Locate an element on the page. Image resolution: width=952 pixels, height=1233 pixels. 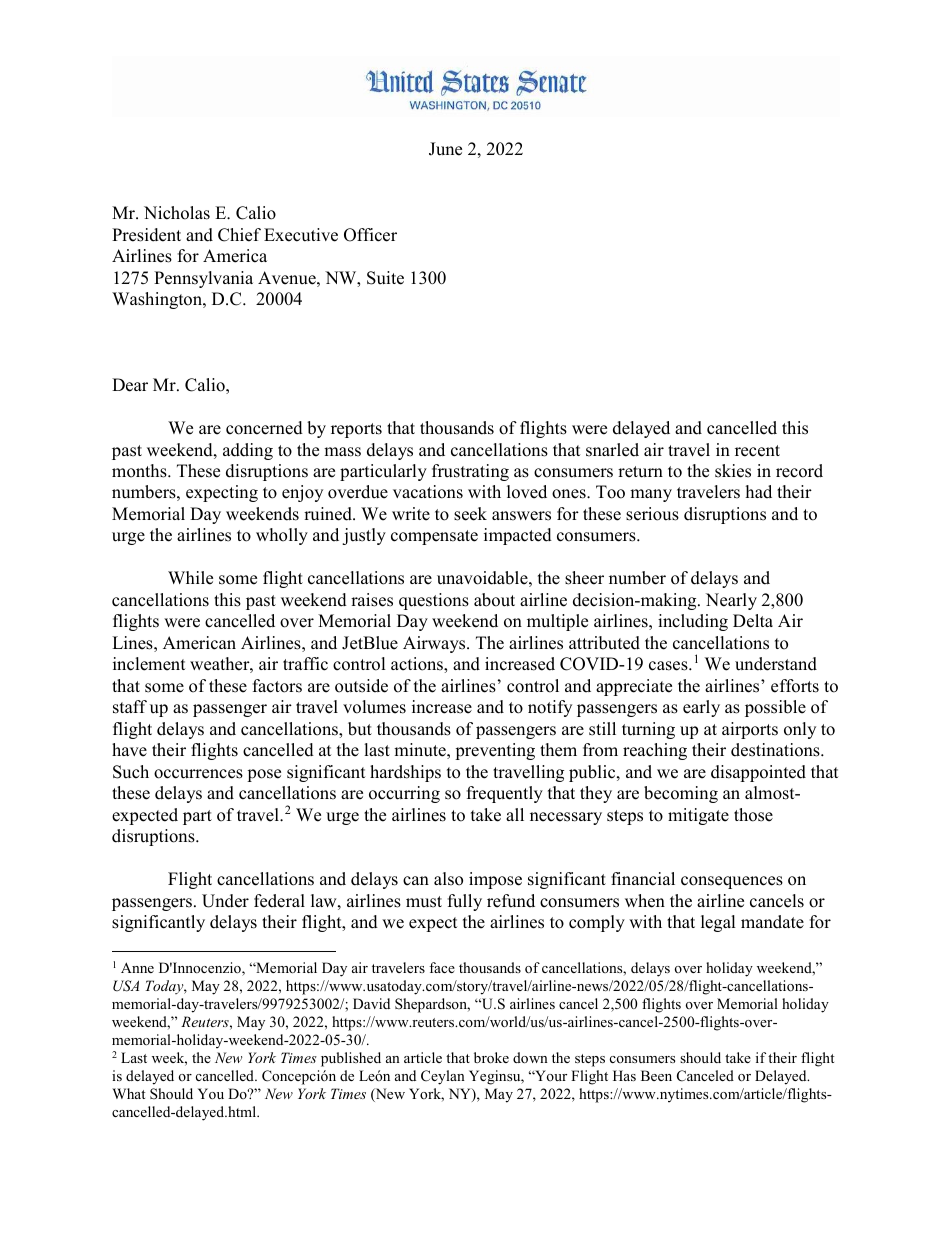
recent is located at coordinates (757, 451).
